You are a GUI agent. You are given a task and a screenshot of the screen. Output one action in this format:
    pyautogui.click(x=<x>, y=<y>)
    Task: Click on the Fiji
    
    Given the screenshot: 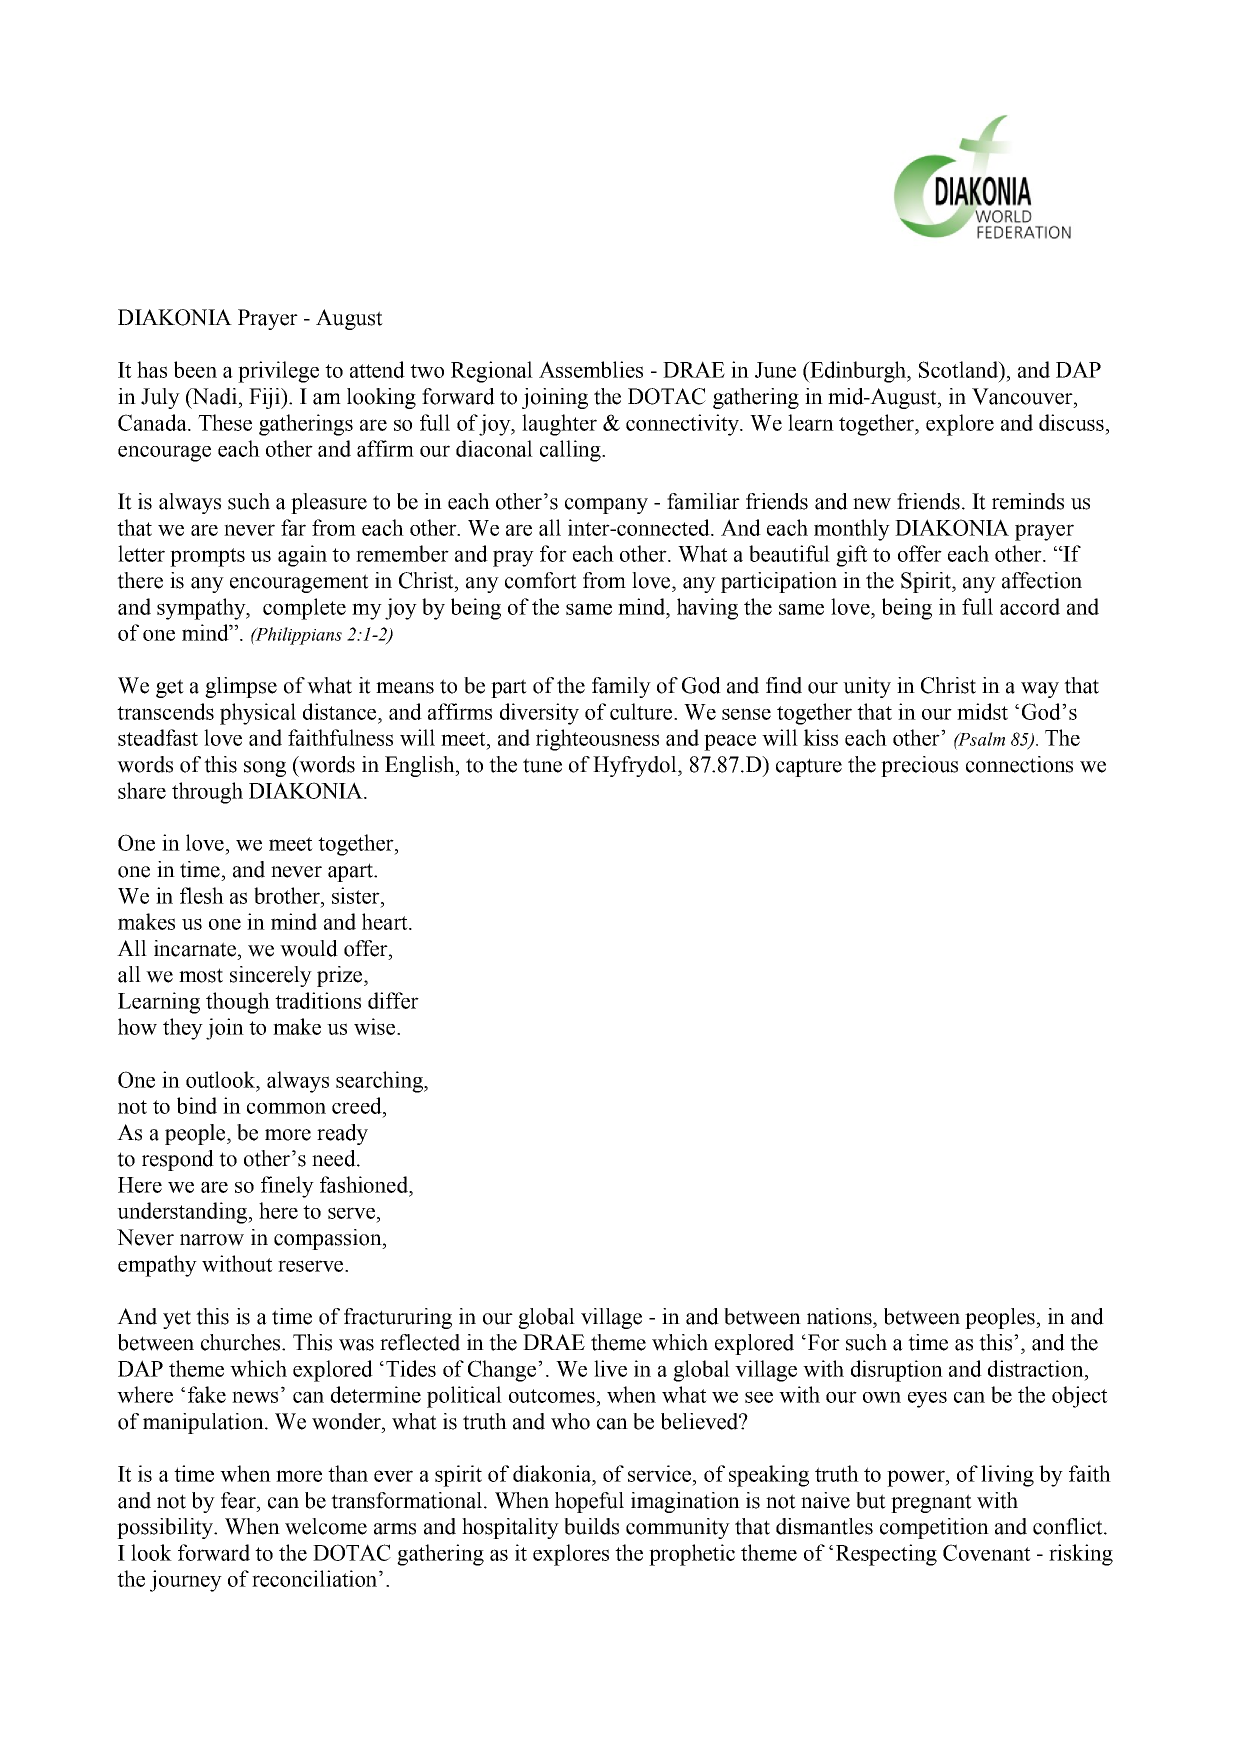 What is the action you would take?
    pyautogui.click(x=265, y=398)
